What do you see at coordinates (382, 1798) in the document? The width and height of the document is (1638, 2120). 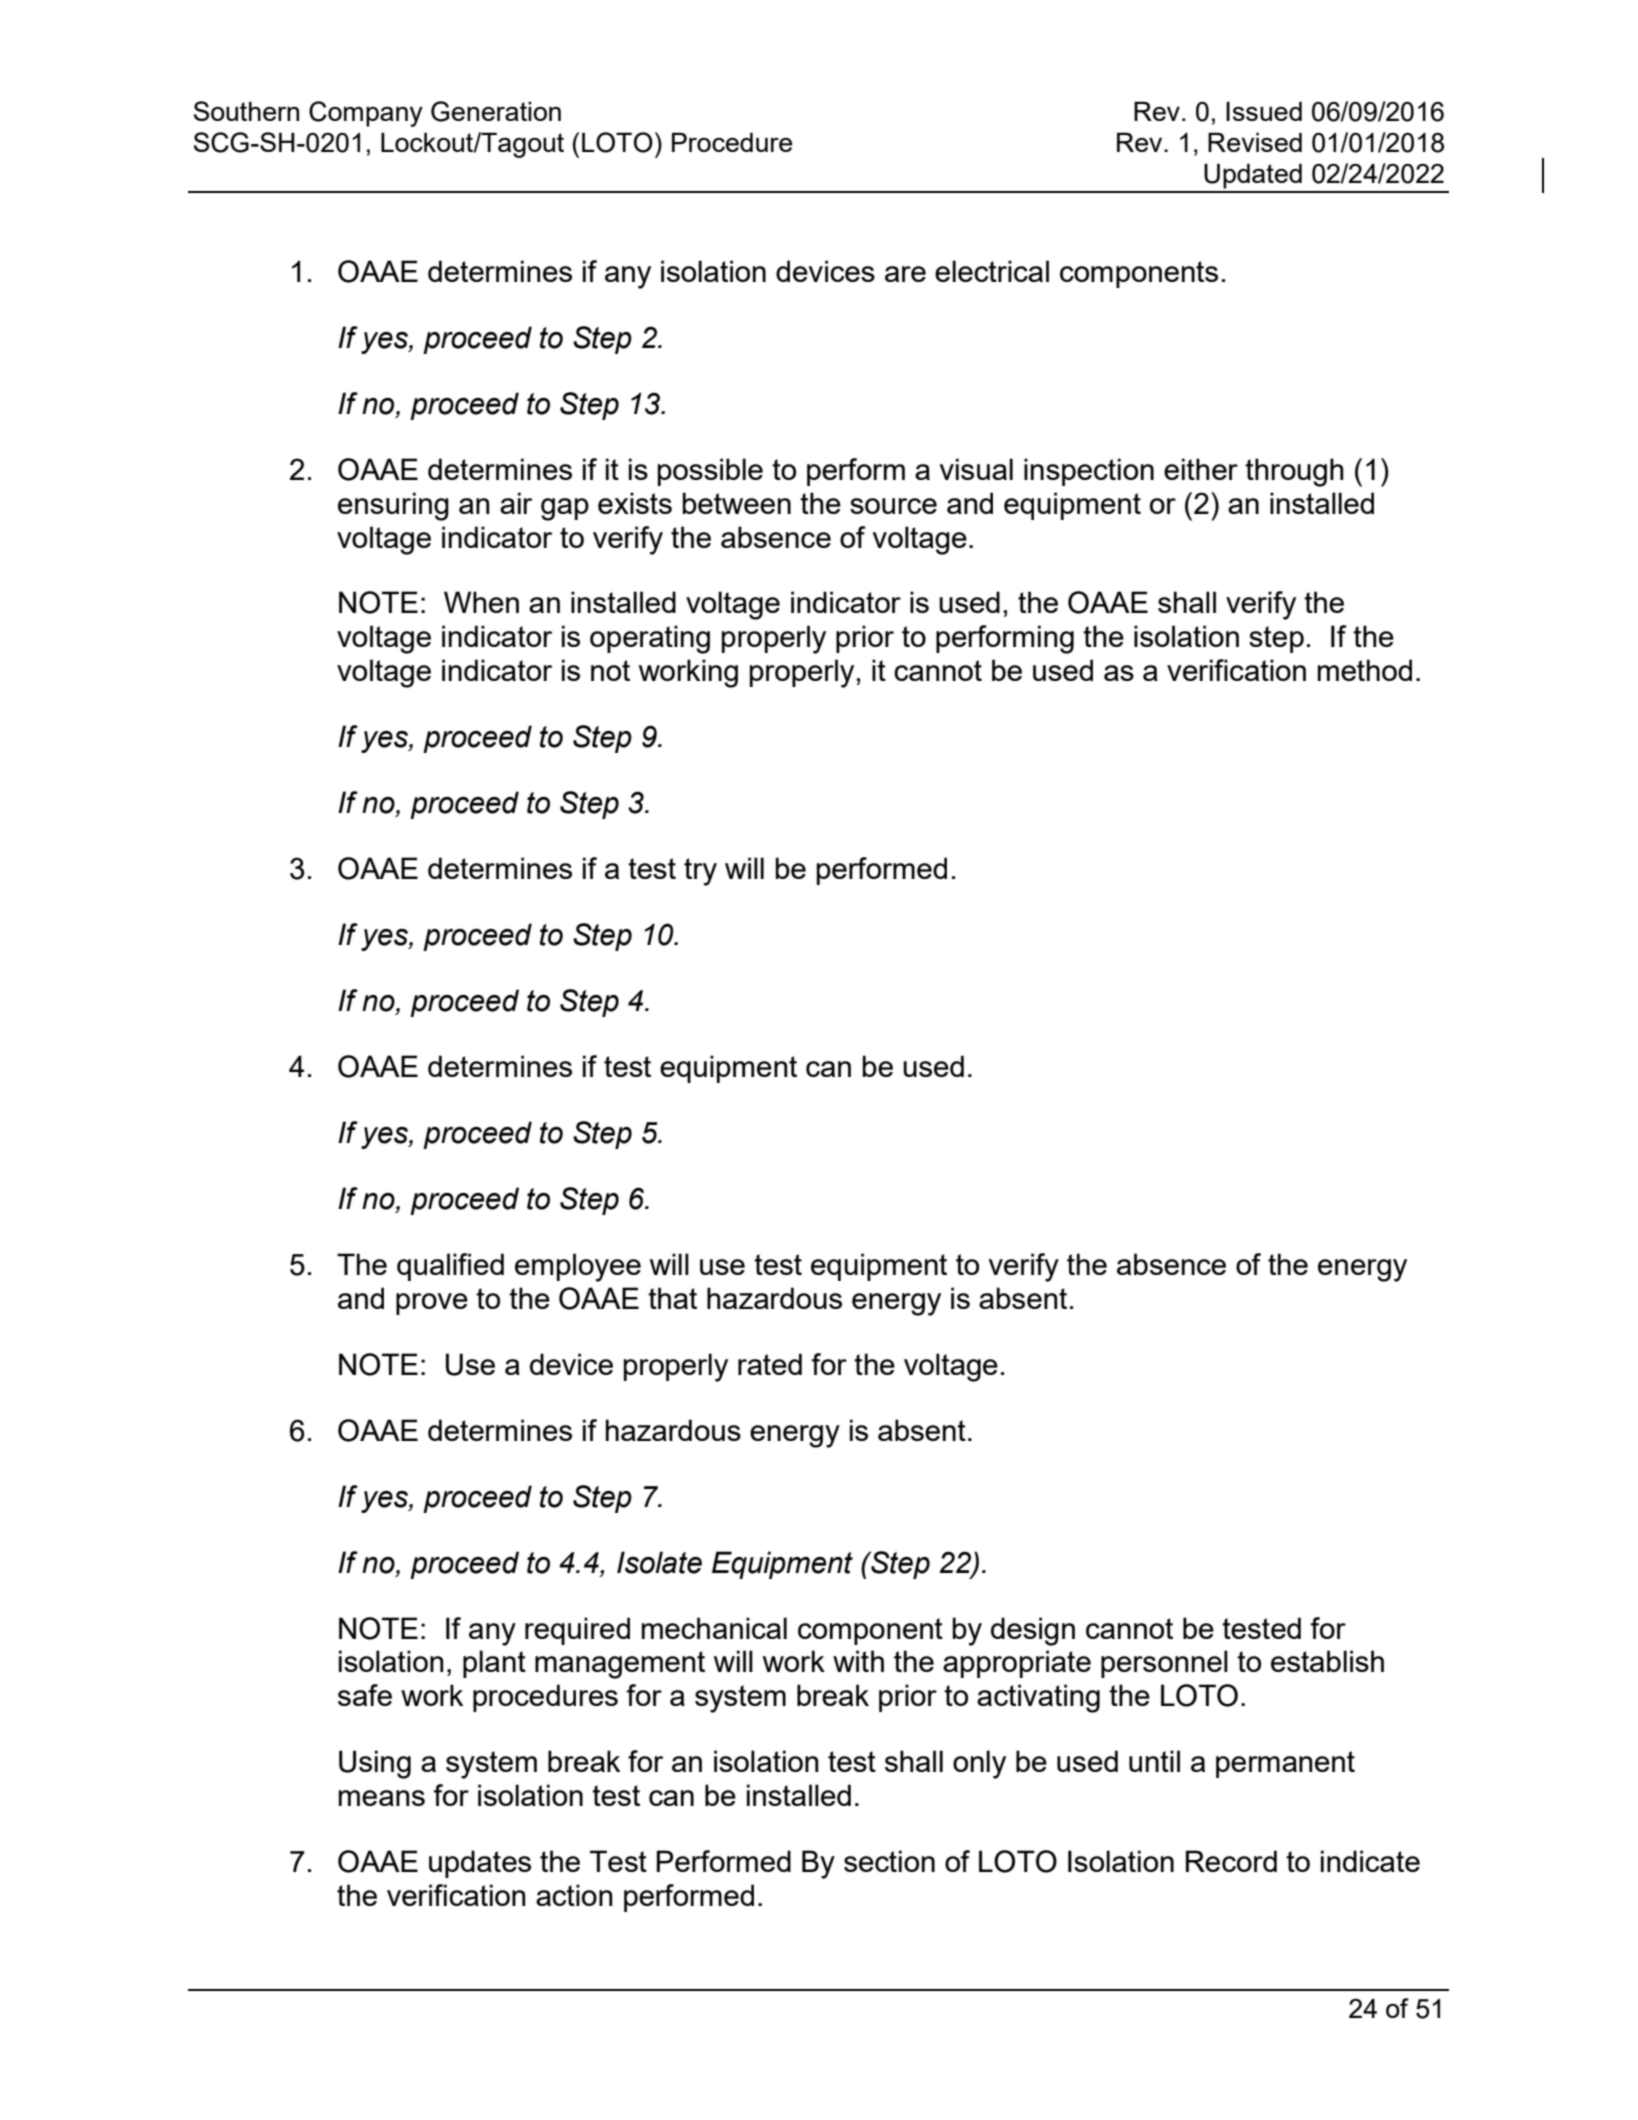 I see `means` at bounding box center [382, 1798].
